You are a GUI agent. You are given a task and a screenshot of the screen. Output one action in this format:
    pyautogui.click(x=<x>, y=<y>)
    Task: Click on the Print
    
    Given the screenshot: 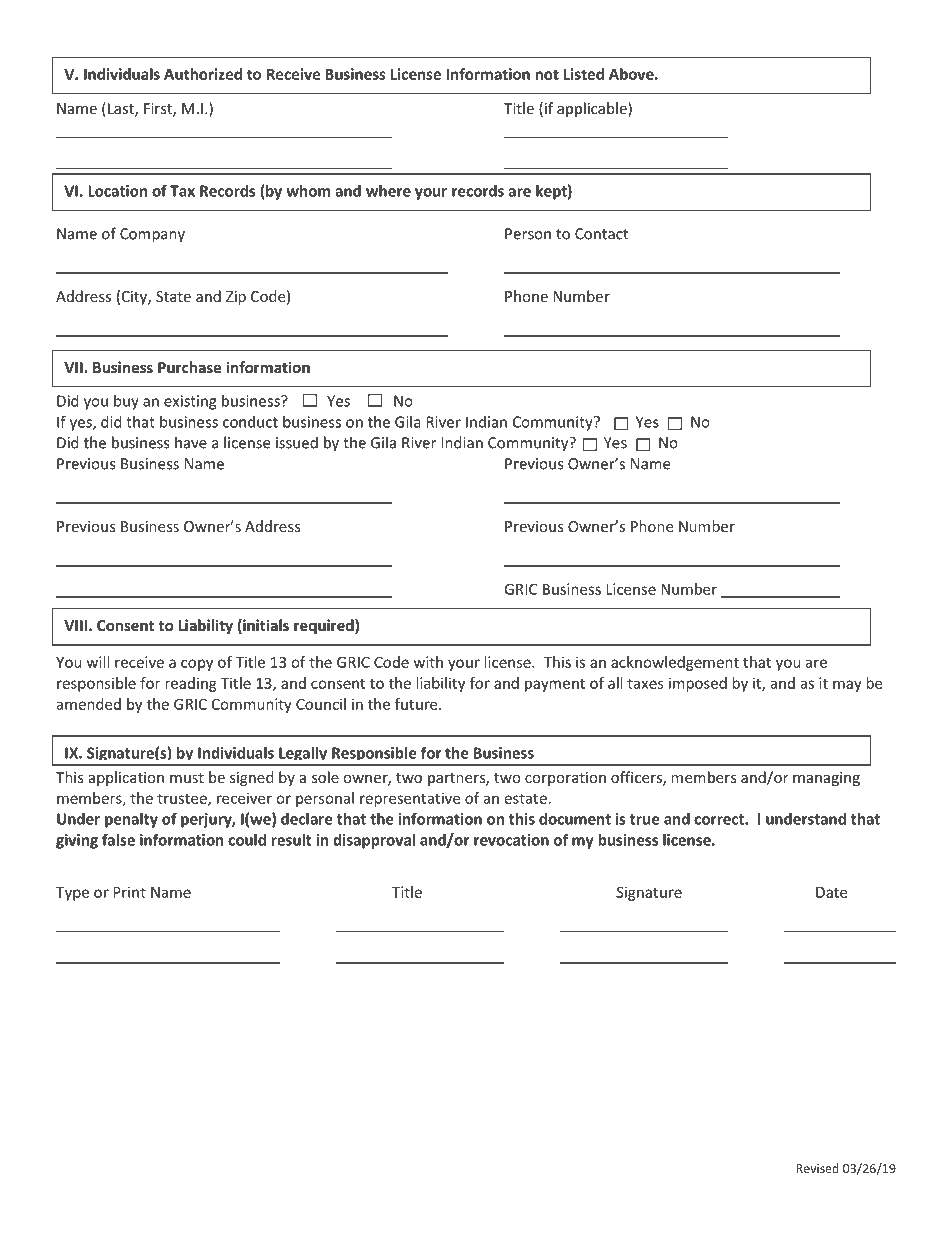 What is the action you would take?
    pyautogui.click(x=129, y=892)
